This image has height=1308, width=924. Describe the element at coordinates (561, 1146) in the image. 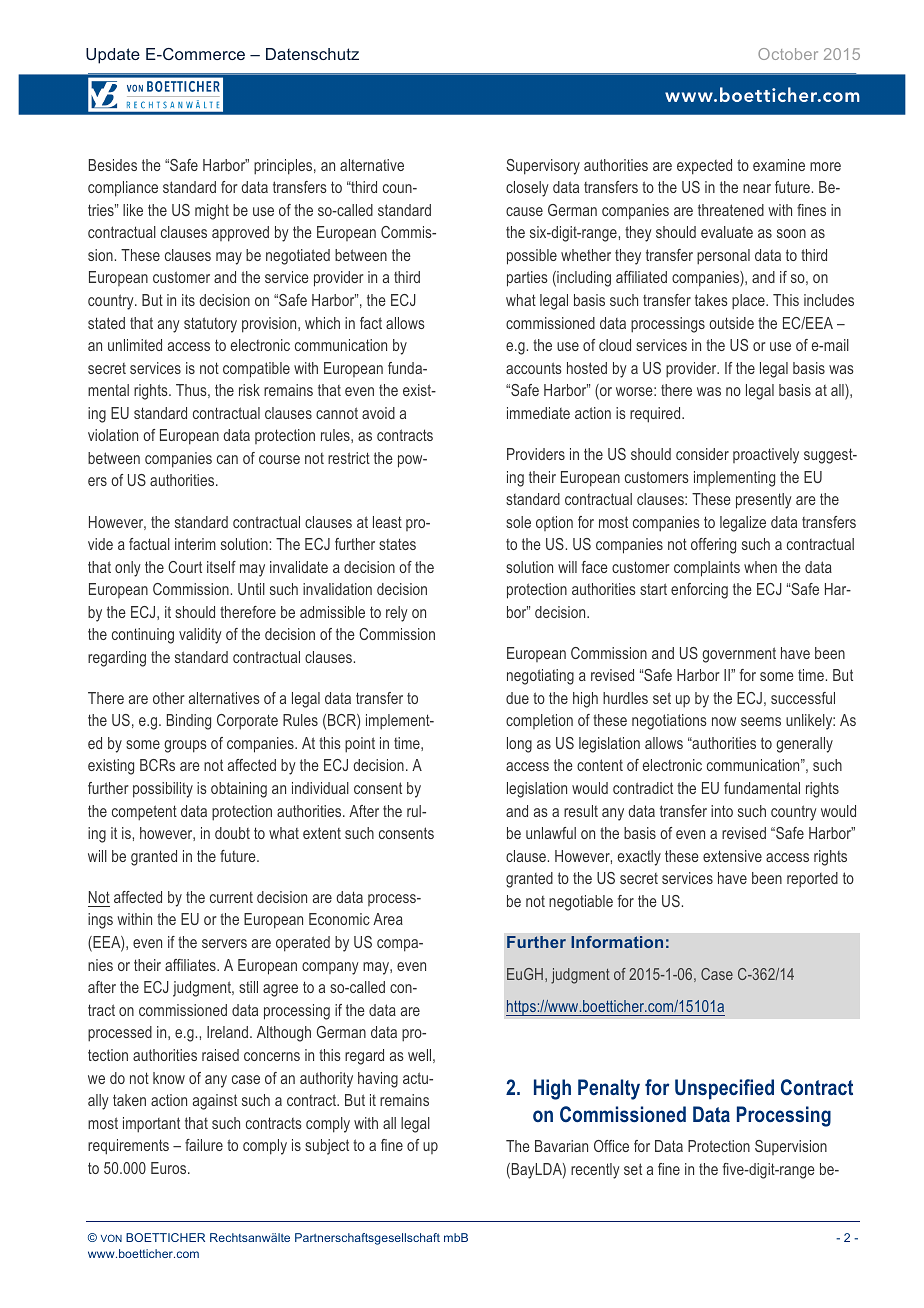

I see `Bavarian` at that location.
